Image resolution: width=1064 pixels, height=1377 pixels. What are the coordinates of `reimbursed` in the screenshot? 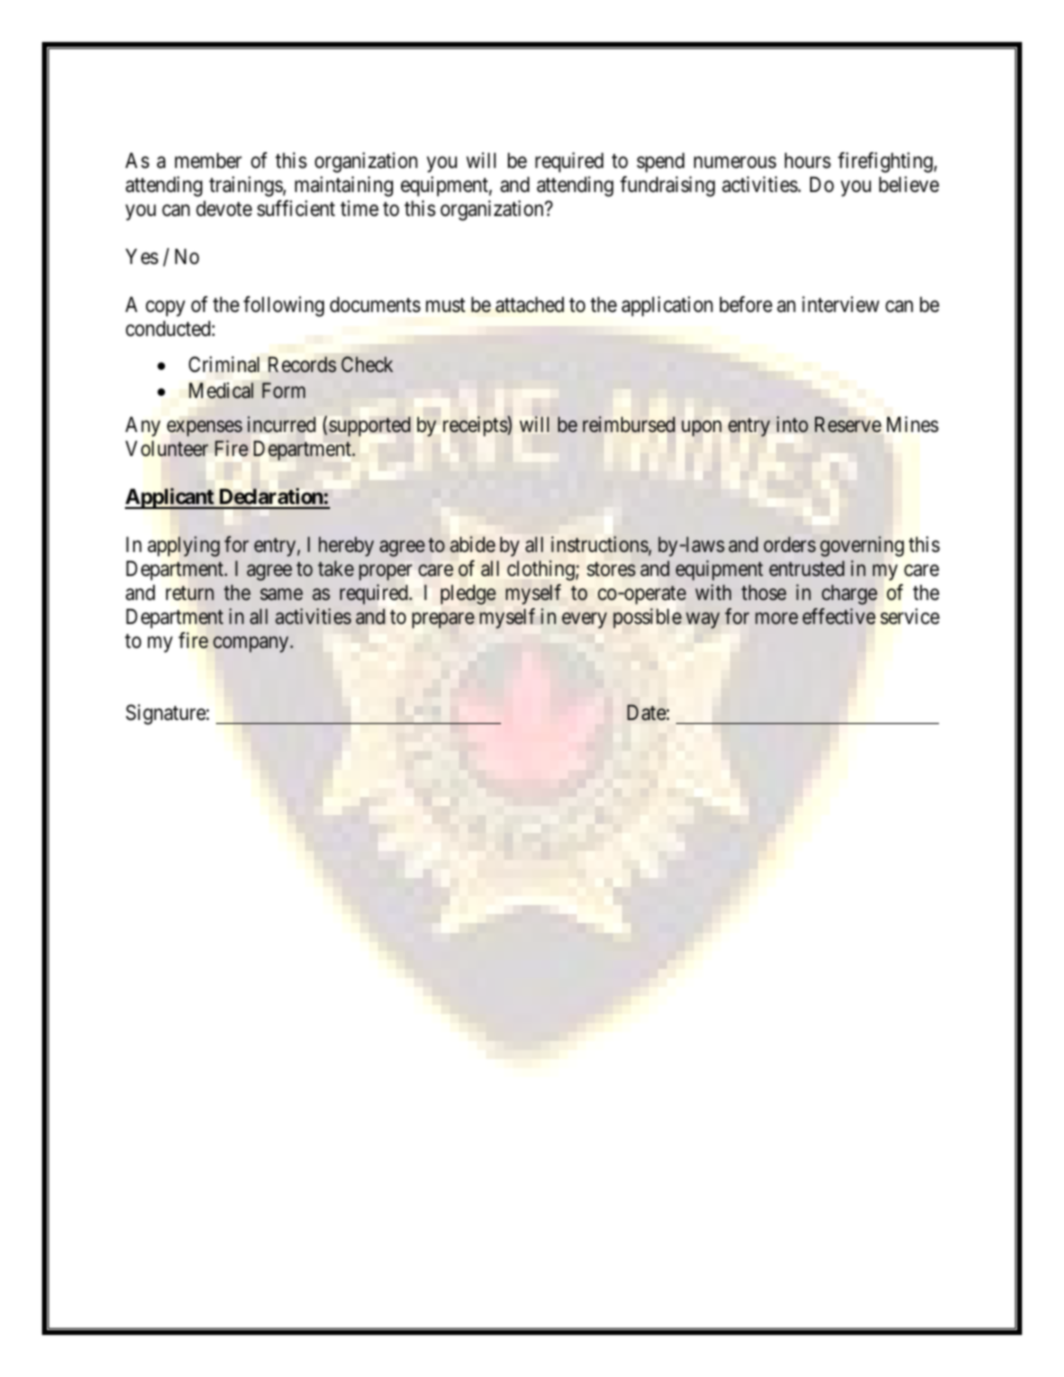 It's located at (629, 424).
